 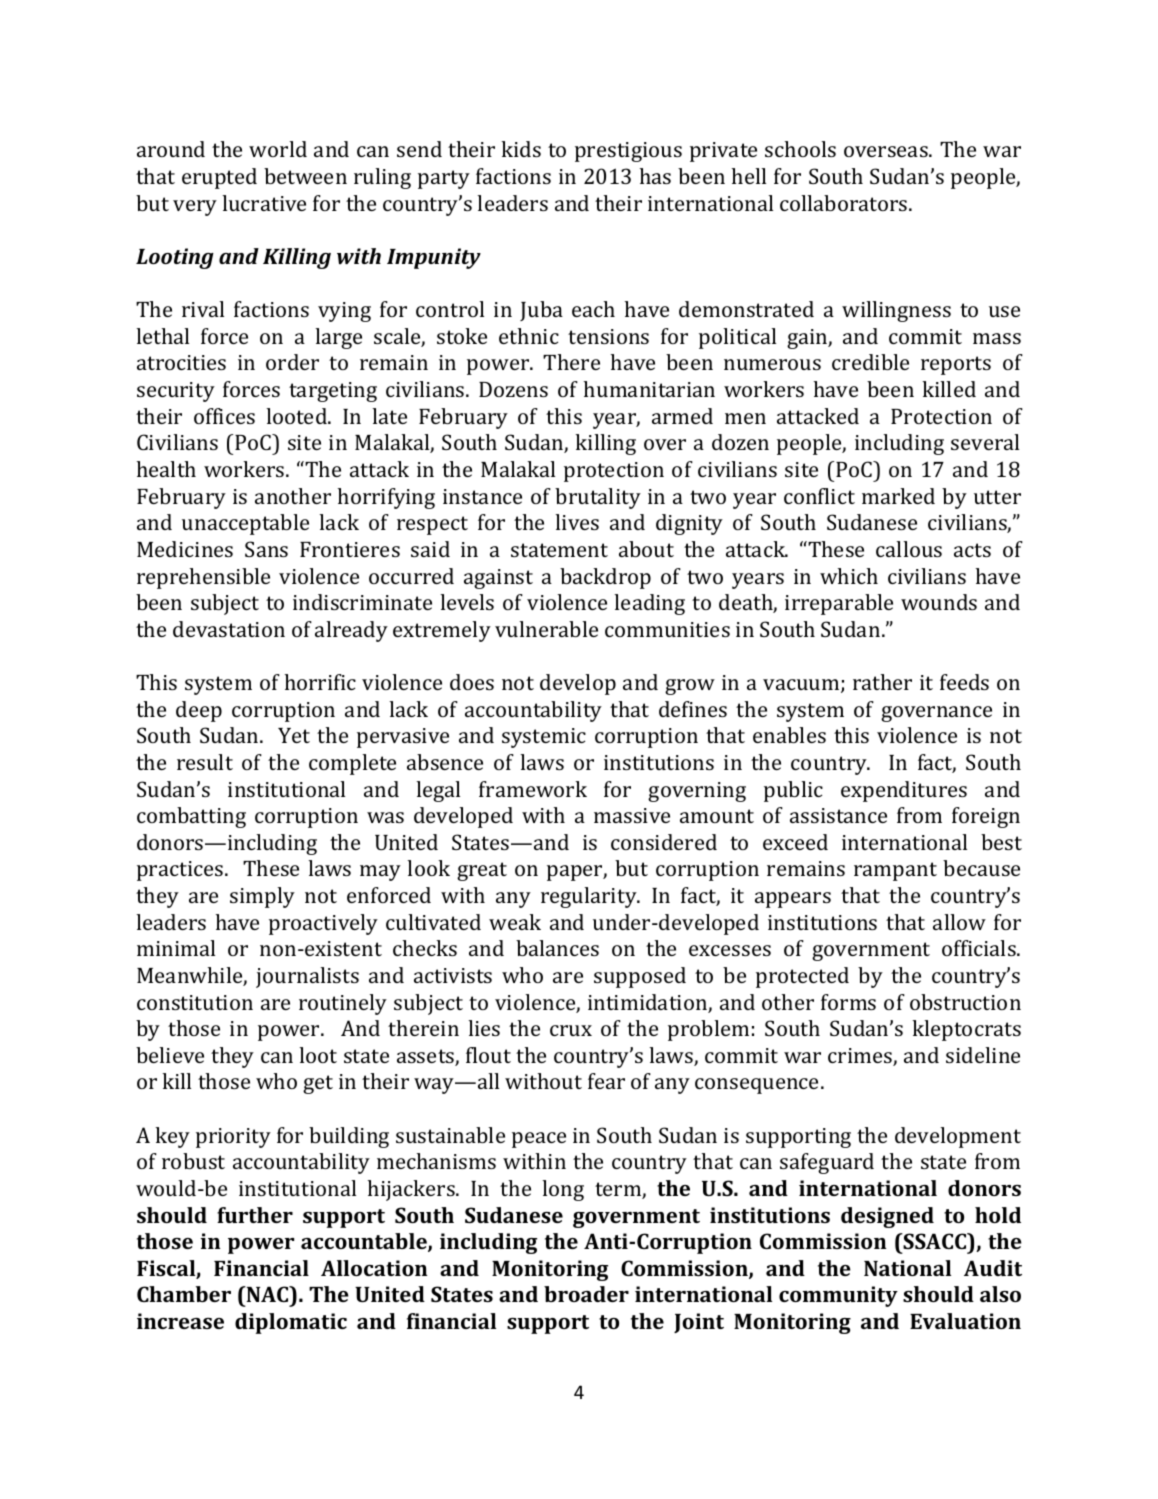 What do you see at coordinates (590, 897) in the document?
I see `regularity` at bounding box center [590, 897].
